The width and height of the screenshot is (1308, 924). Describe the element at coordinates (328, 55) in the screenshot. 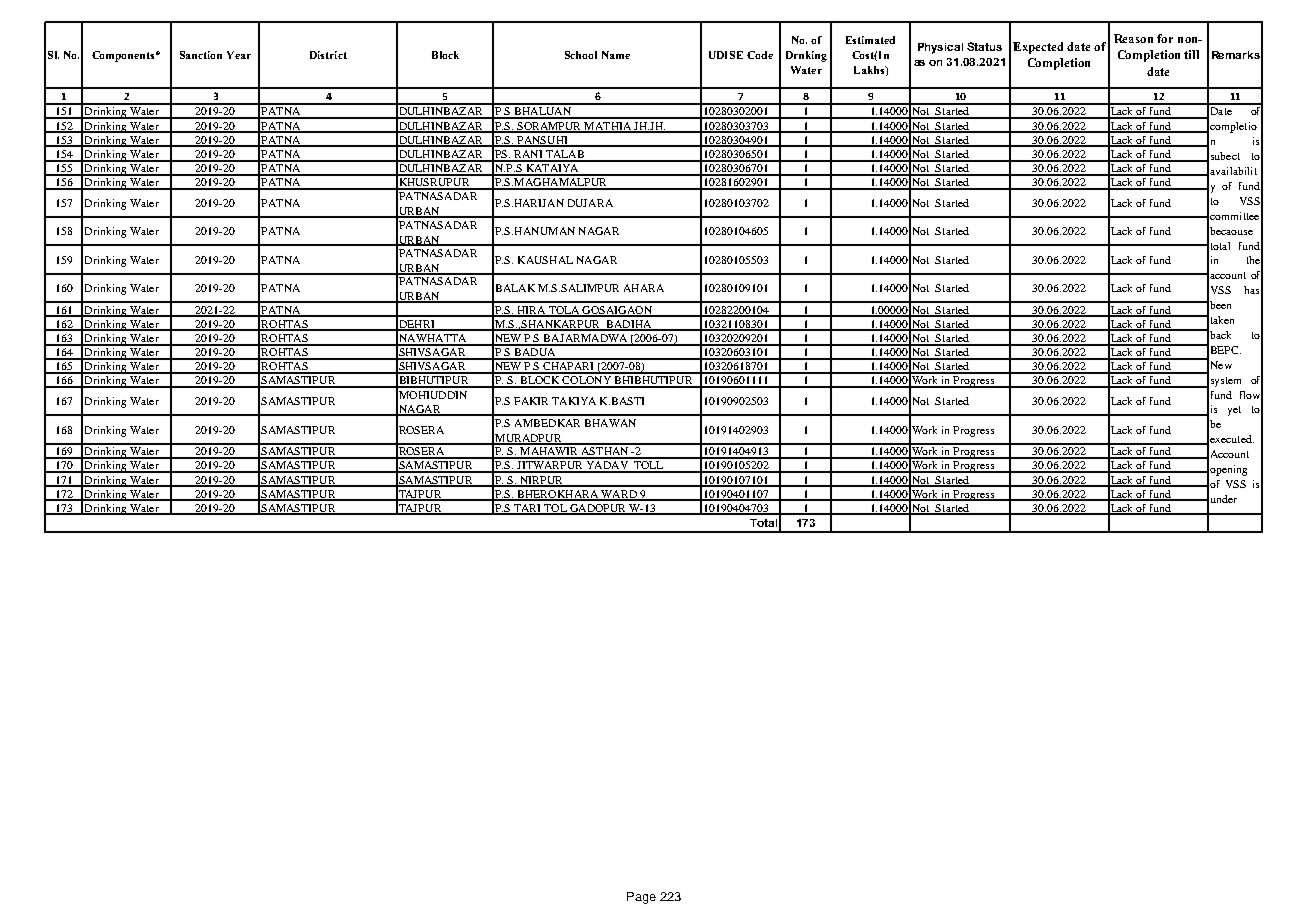

I see `District` at that location.
